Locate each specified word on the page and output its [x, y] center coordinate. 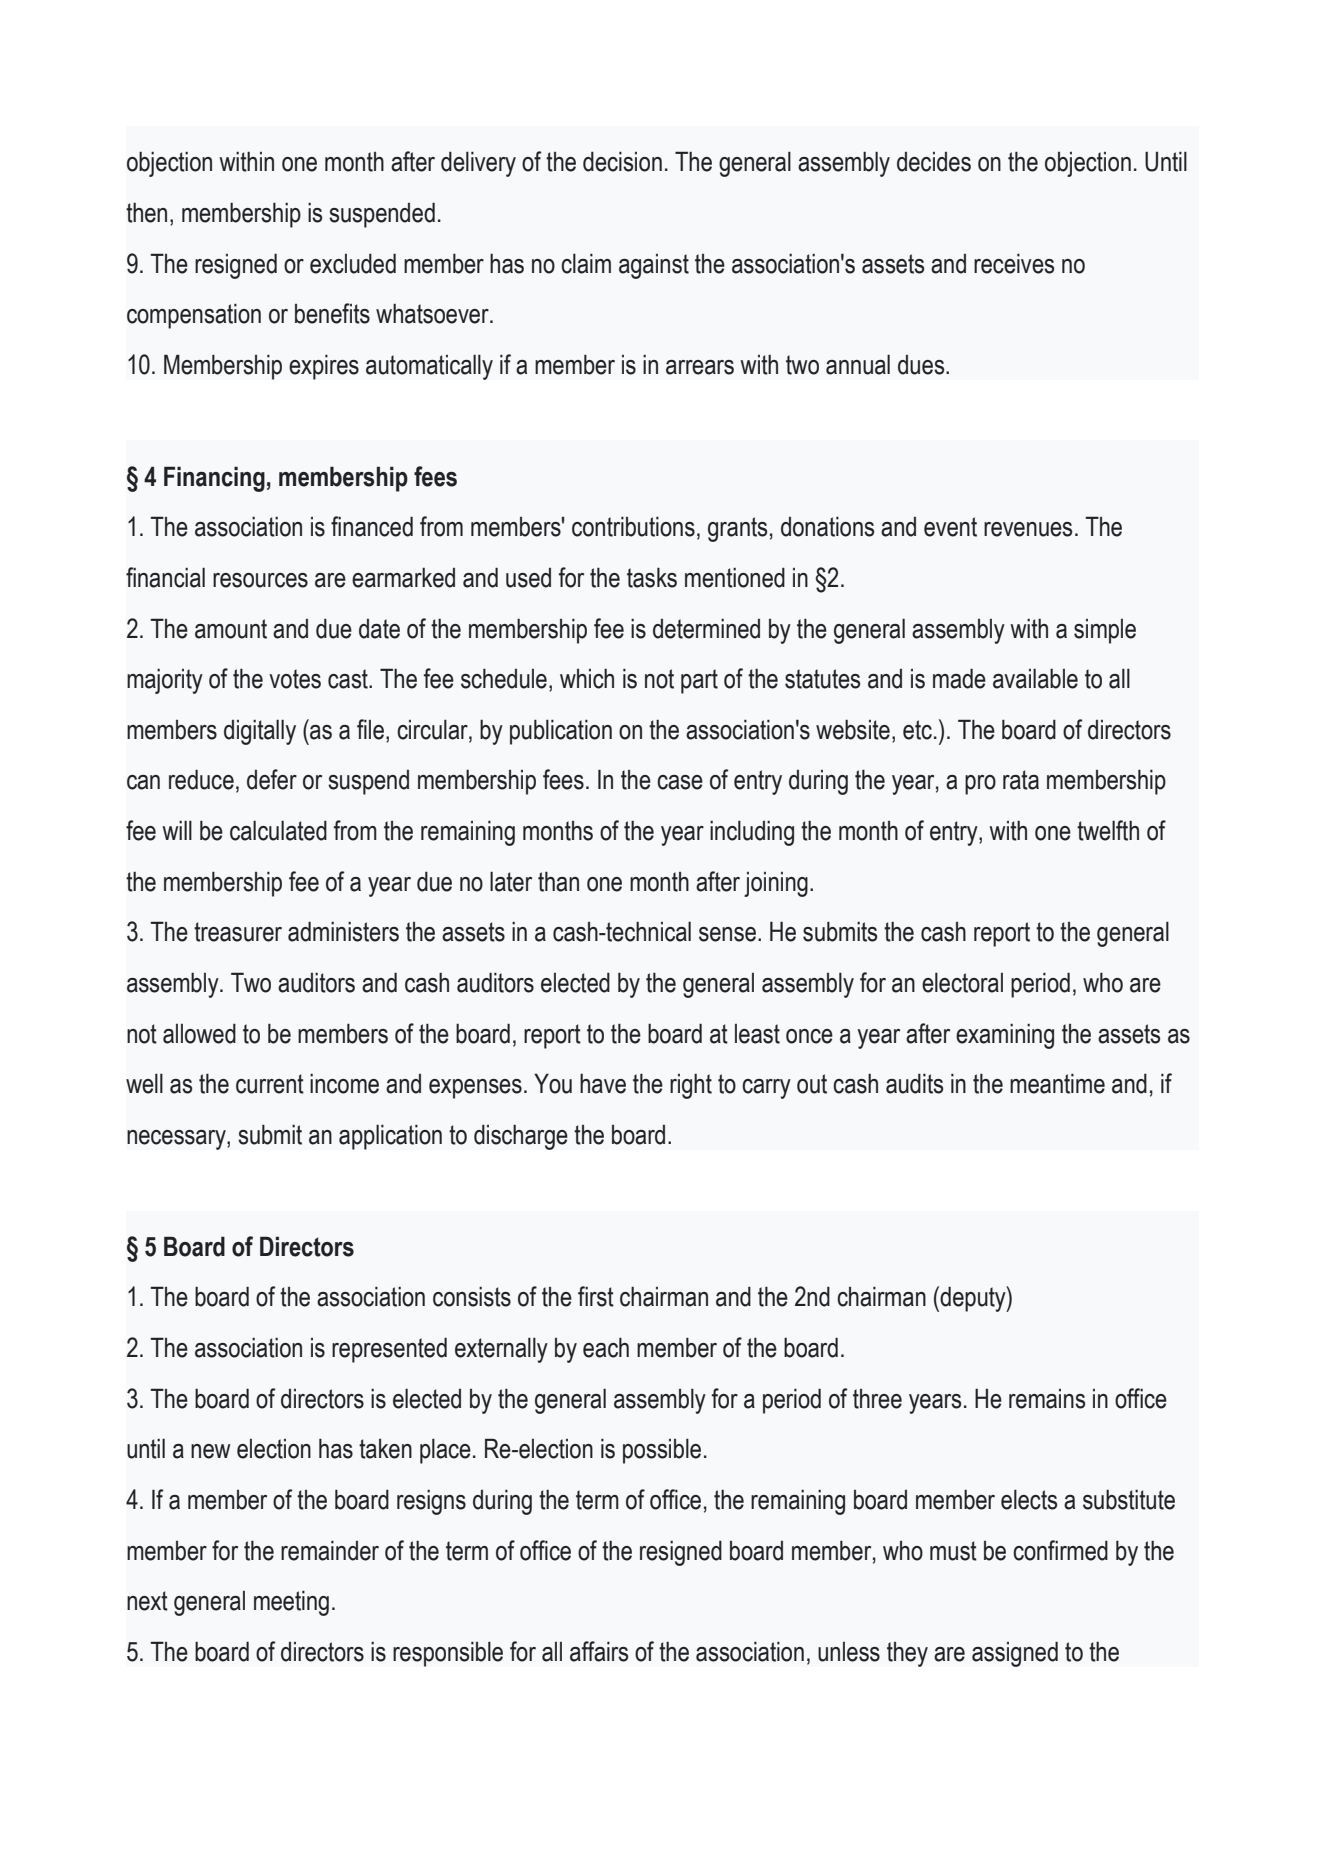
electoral [962, 982]
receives [1014, 263]
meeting [291, 1603]
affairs [599, 1651]
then [146, 212]
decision [622, 161]
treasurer [238, 932]
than [558, 881]
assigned [1015, 1654]
